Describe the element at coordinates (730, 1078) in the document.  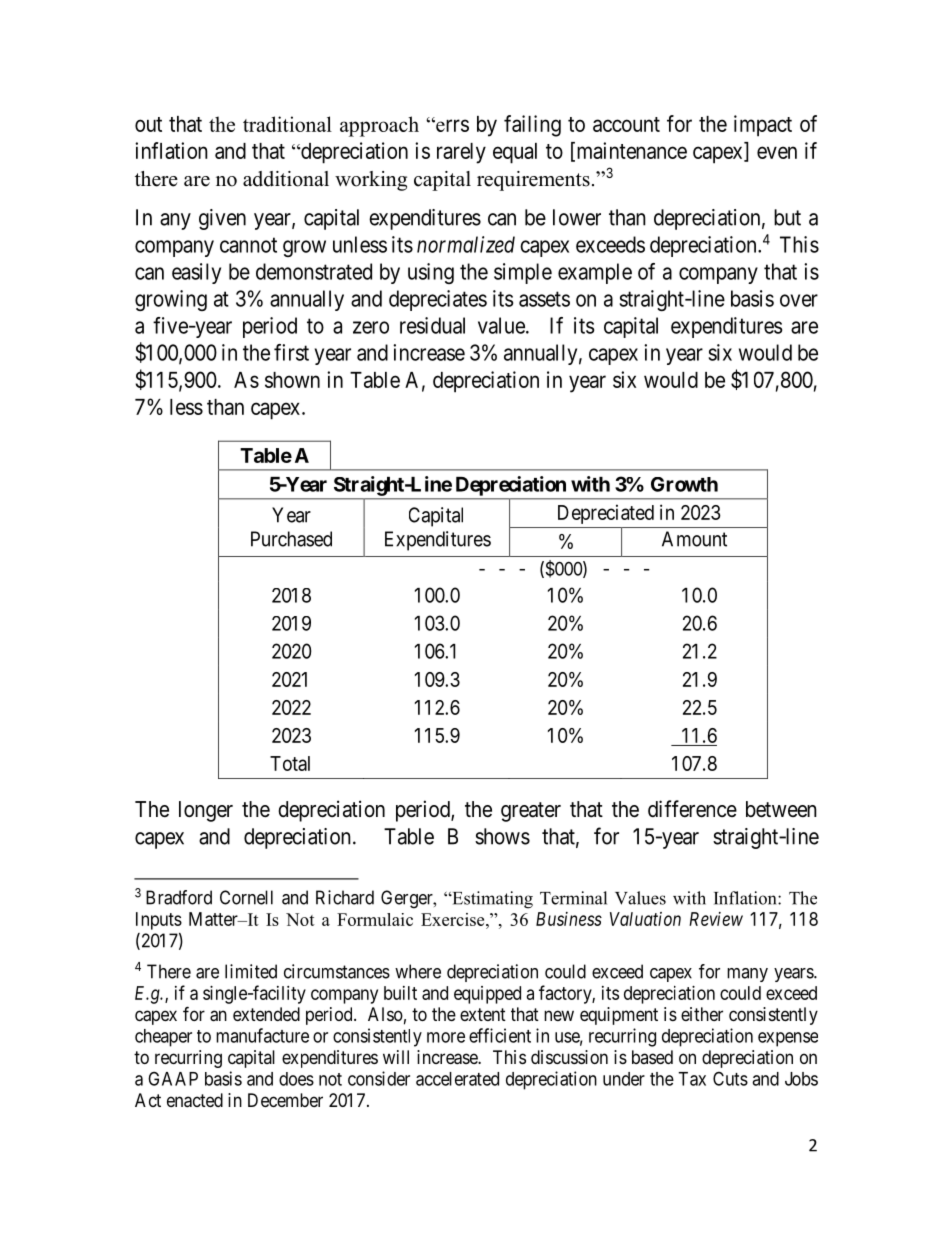
I see `Cuts` at that location.
